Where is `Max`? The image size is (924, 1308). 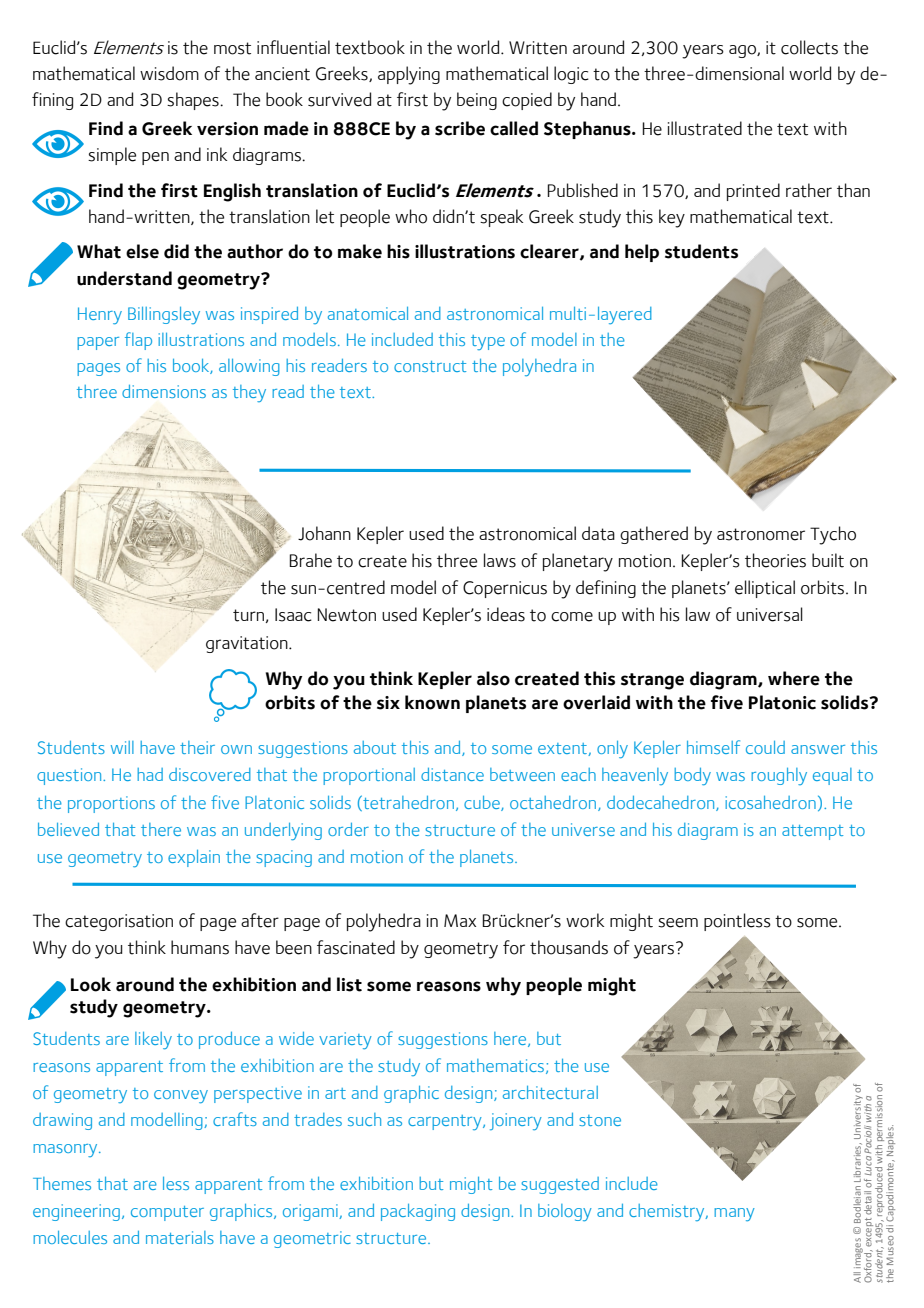 Max is located at coordinates (460, 920).
